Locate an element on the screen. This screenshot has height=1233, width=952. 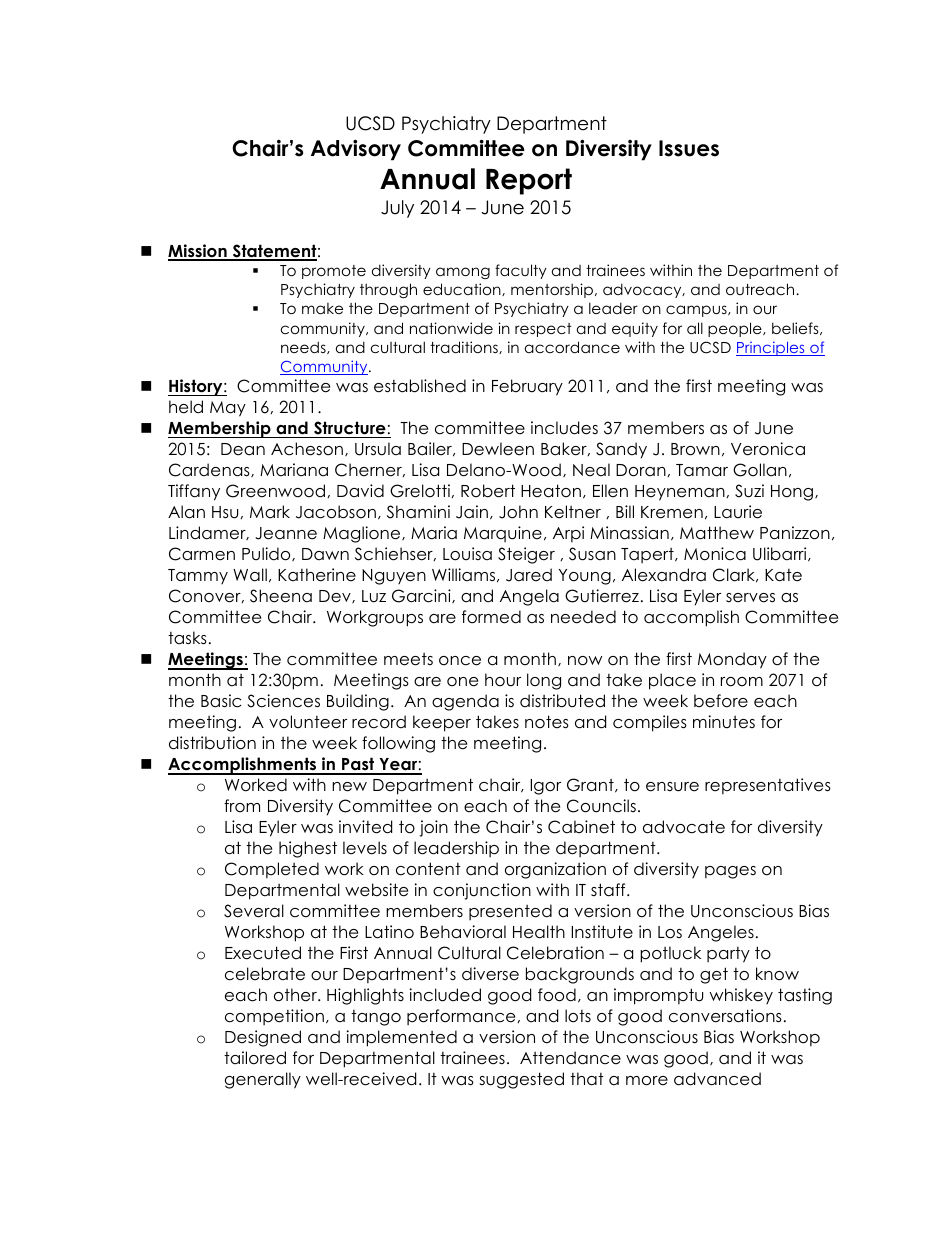
Advisory is located at coordinates (356, 150).
